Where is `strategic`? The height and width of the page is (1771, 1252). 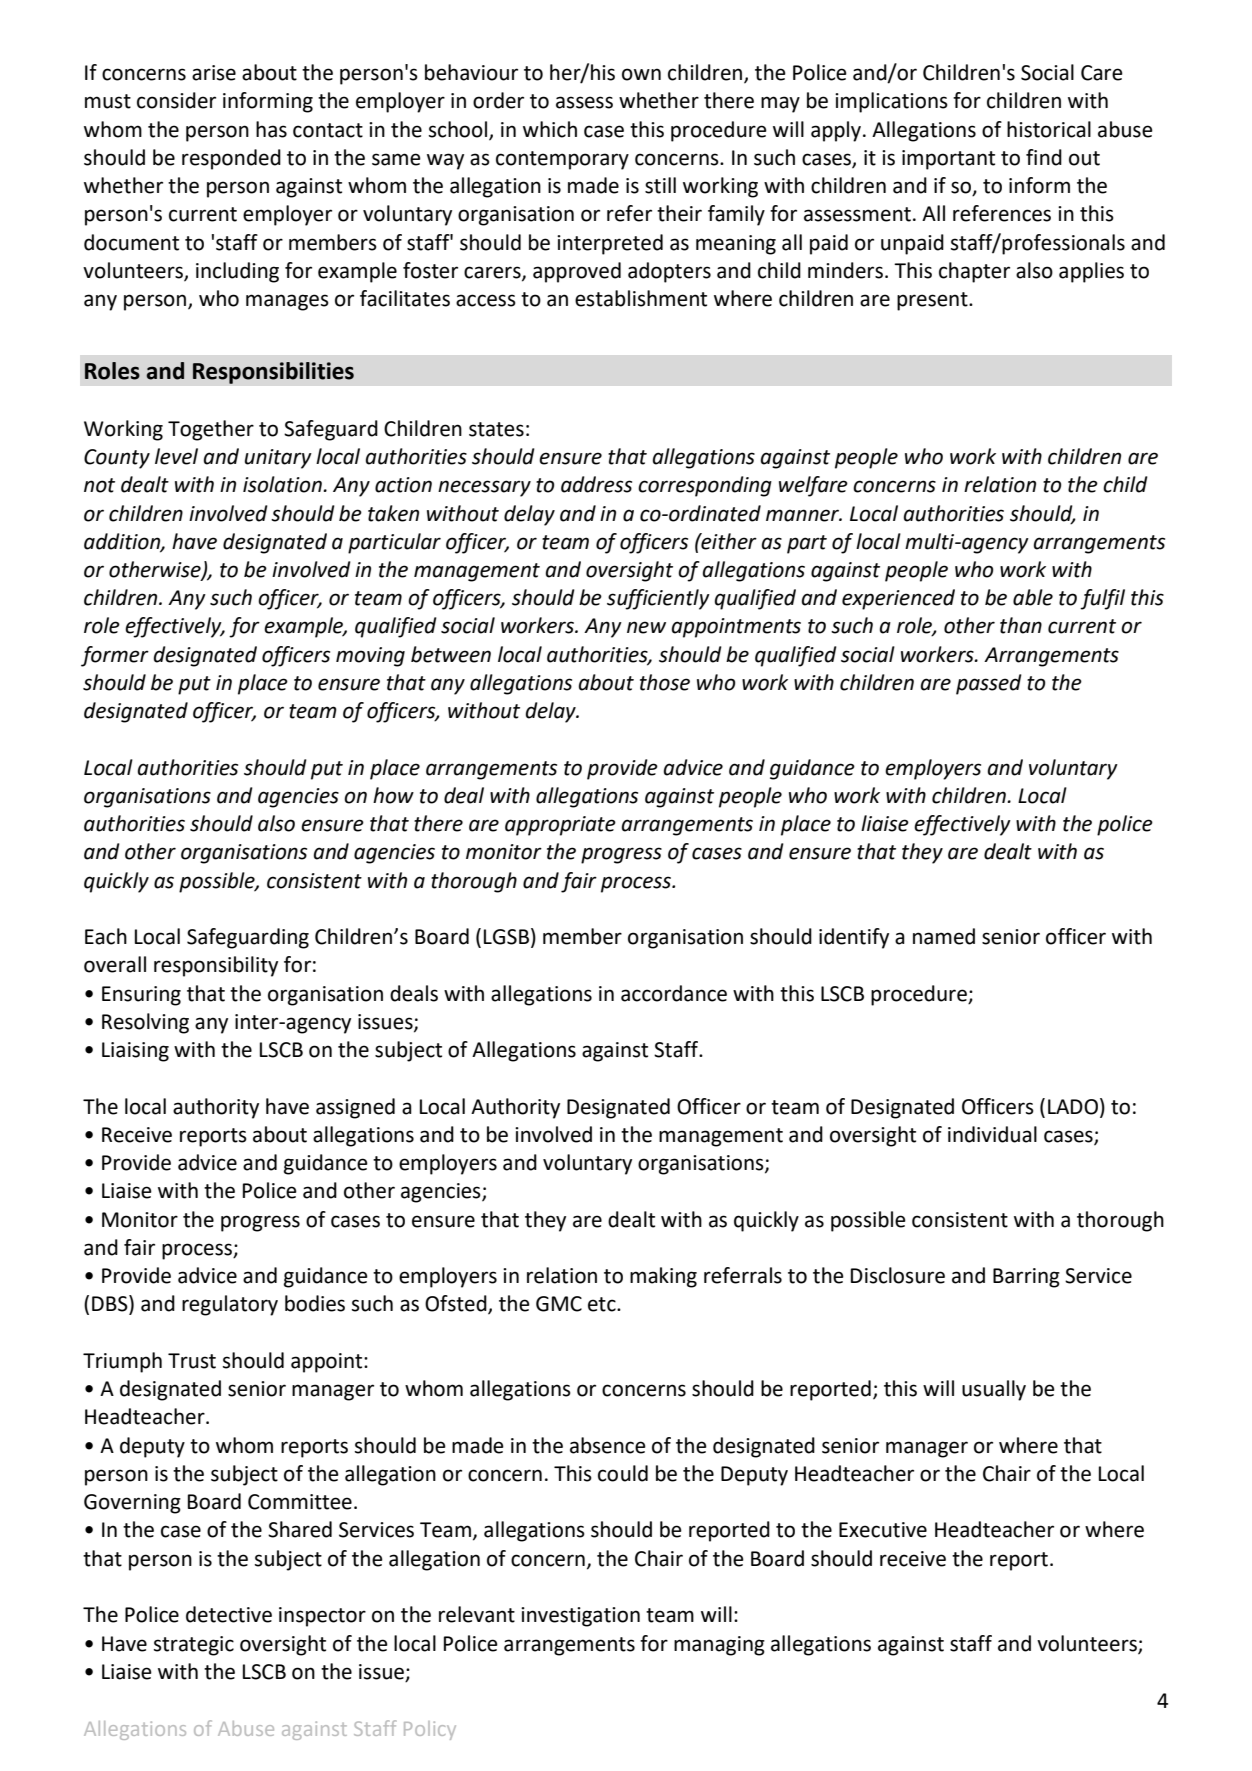
strategic is located at coordinates (194, 1646).
